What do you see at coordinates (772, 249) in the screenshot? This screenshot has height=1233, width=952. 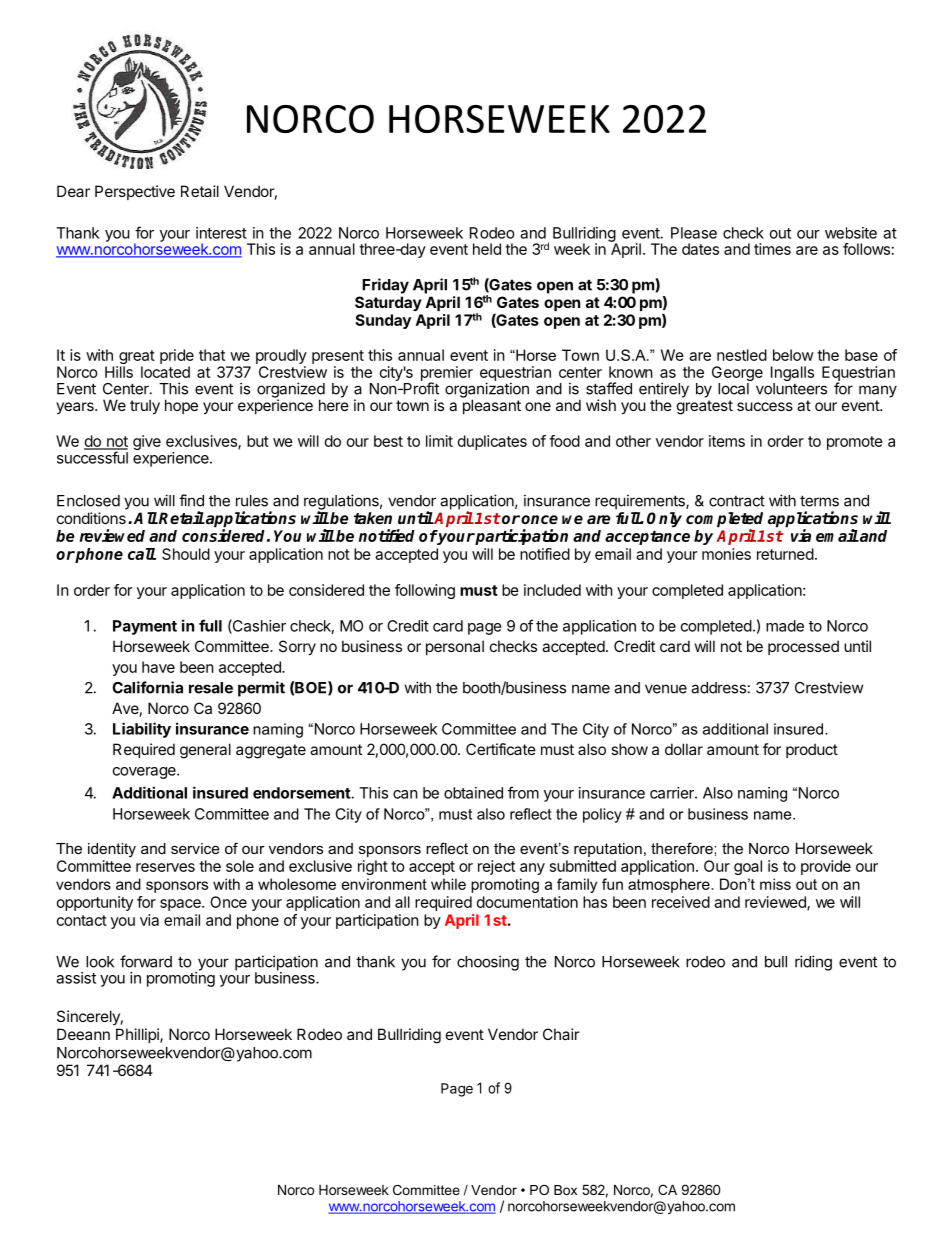 I see `times` at bounding box center [772, 249].
